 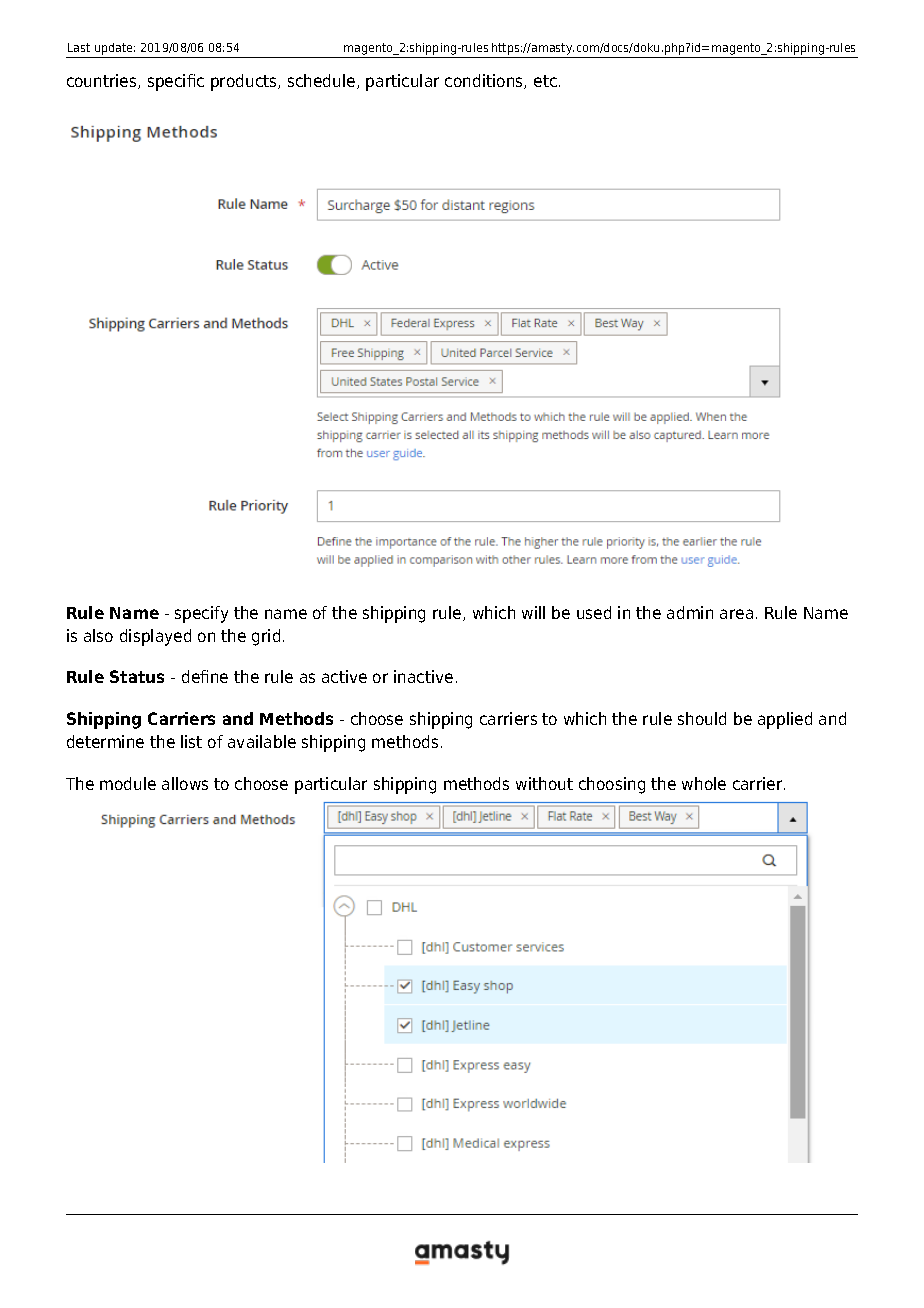 What do you see at coordinates (690, 612) in the document?
I see `admin` at bounding box center [690, 612].
